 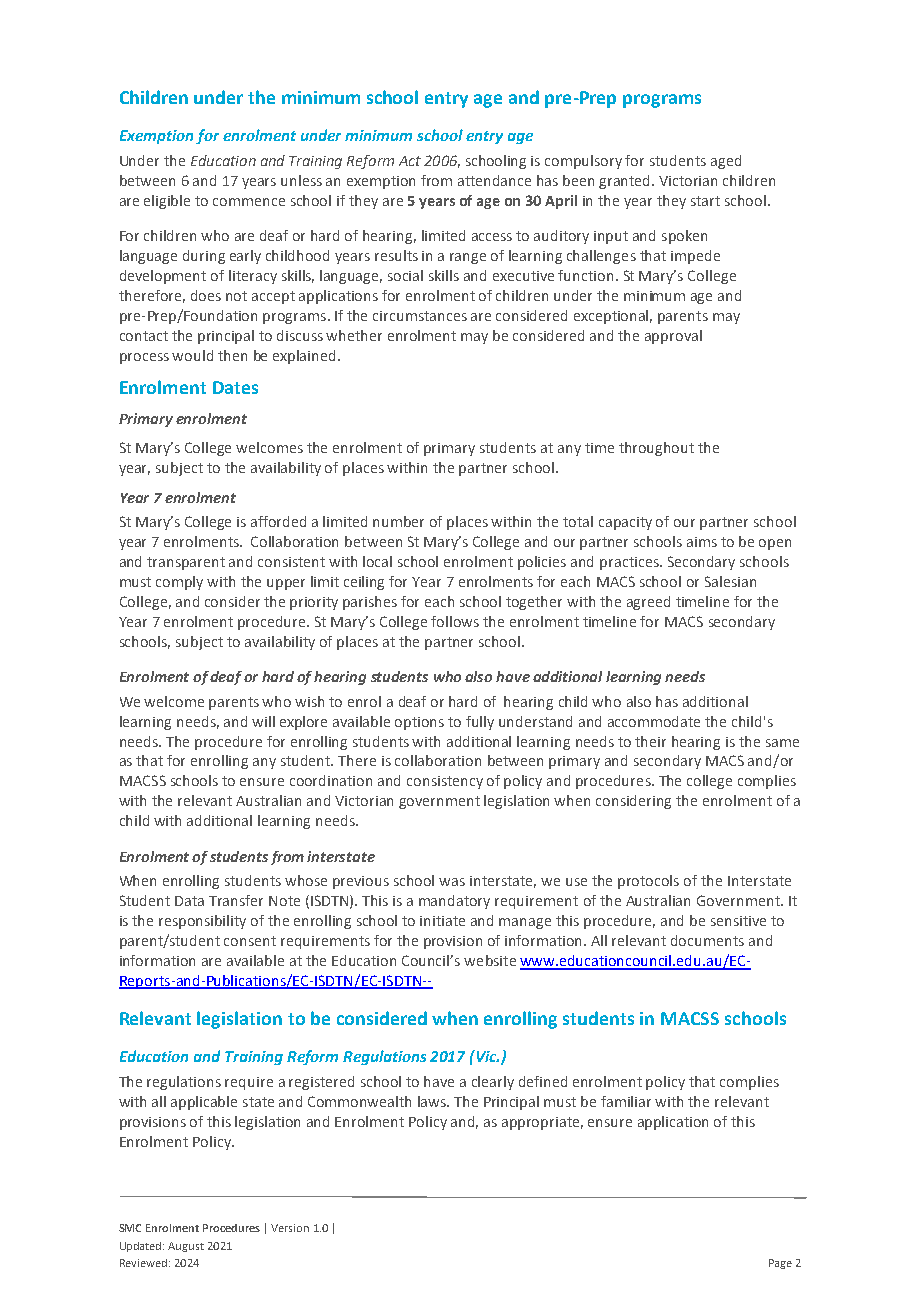 What do you see at coordinates (433, 1101) in the screenshot?
I see `laws` at bounding box center [433, 1101].
